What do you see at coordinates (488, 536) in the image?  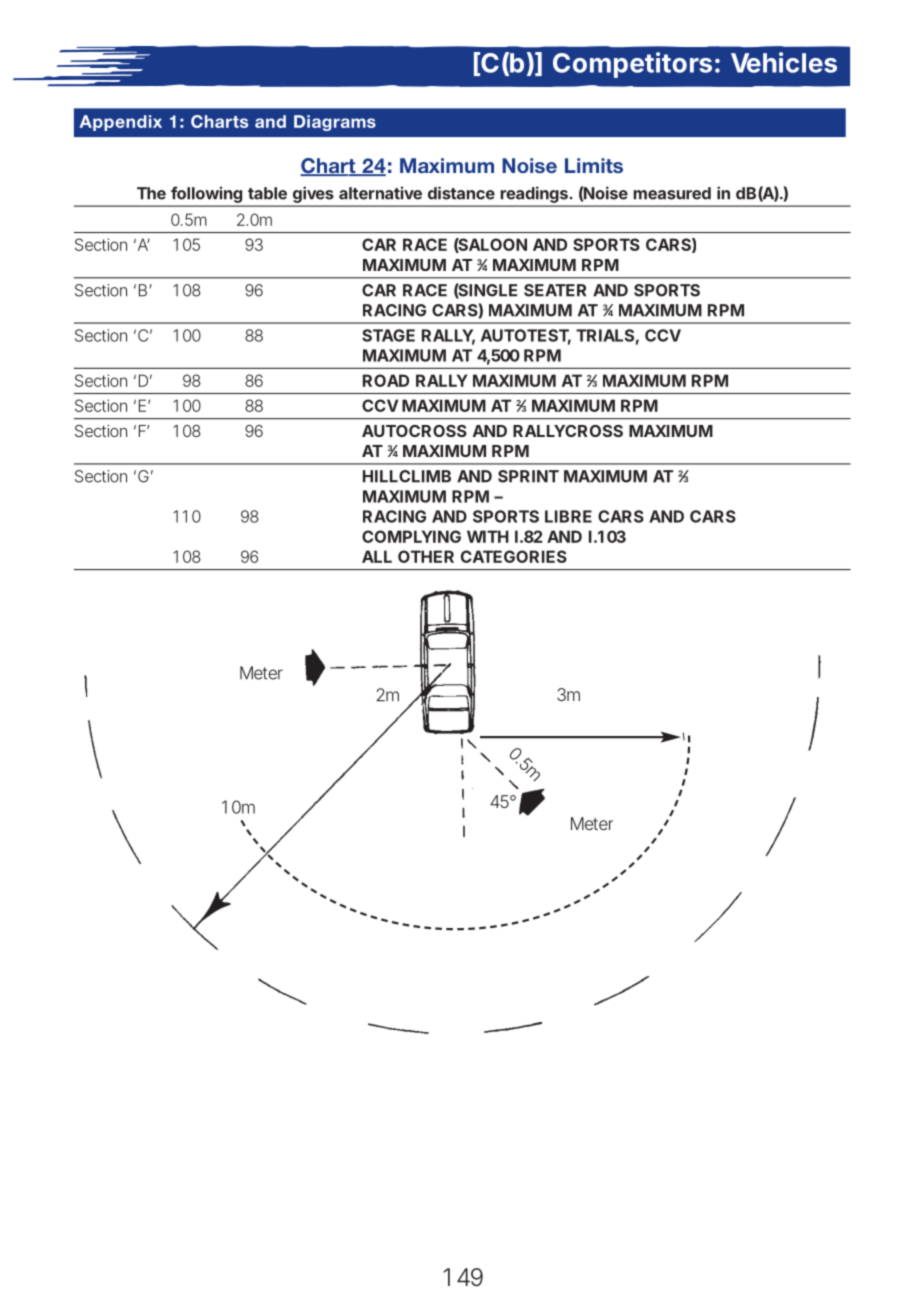 I see `WITH` at bounding box center [488, 536].
